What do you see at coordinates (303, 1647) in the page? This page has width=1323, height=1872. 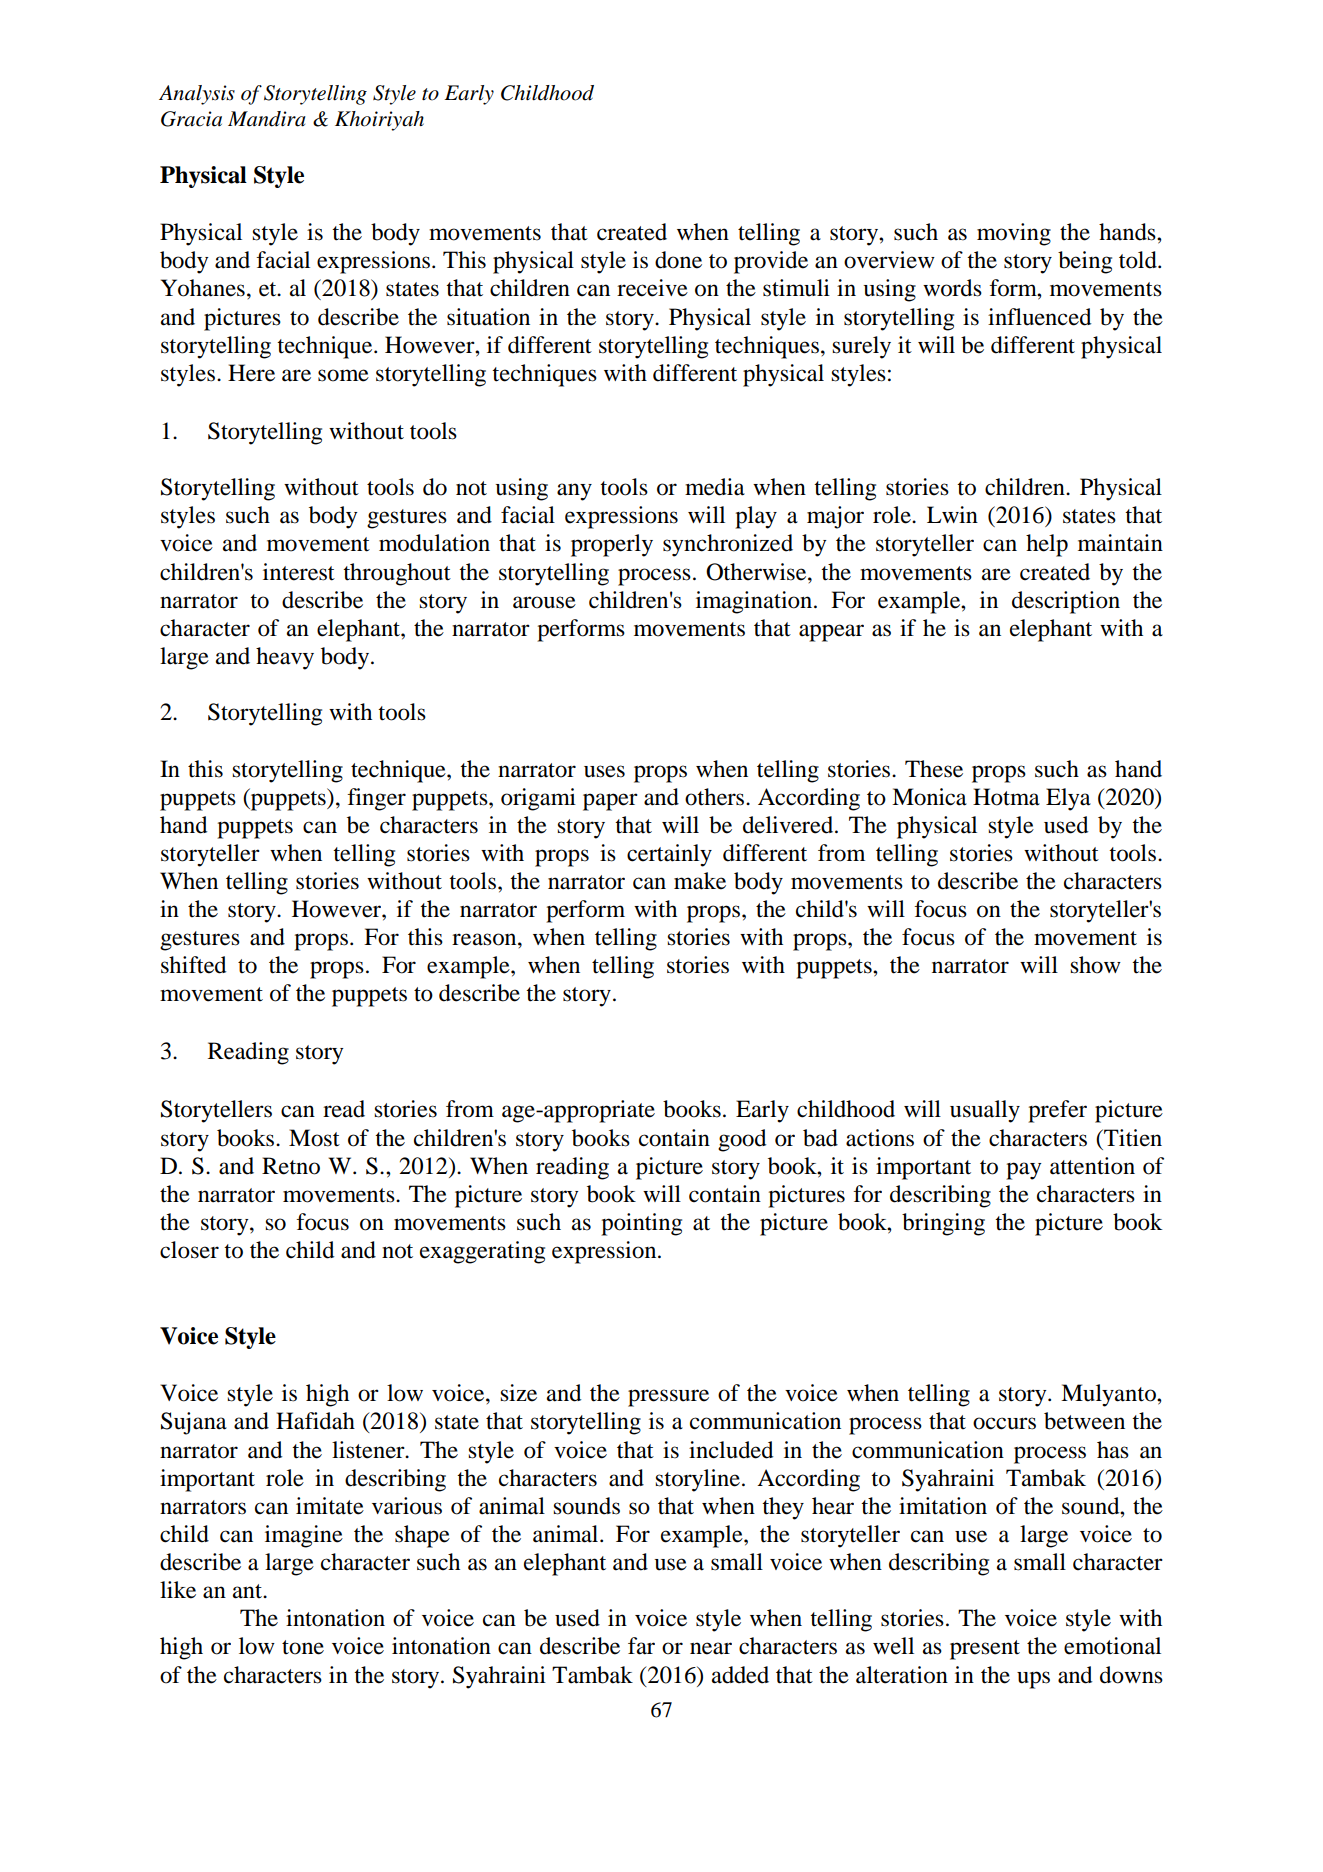 I see `tone` at bounding box center [303, 1647].
